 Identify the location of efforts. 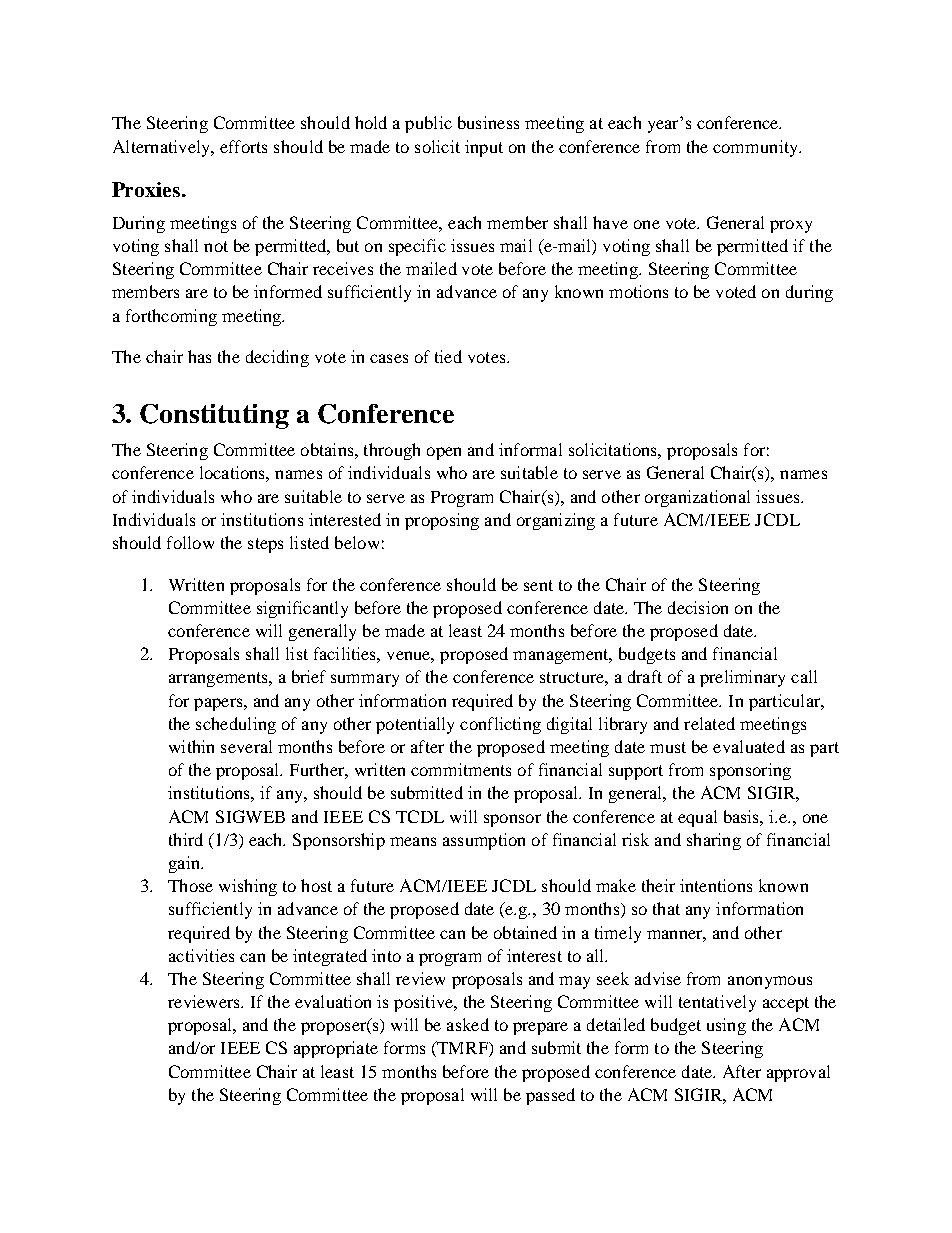
(243, 146).
